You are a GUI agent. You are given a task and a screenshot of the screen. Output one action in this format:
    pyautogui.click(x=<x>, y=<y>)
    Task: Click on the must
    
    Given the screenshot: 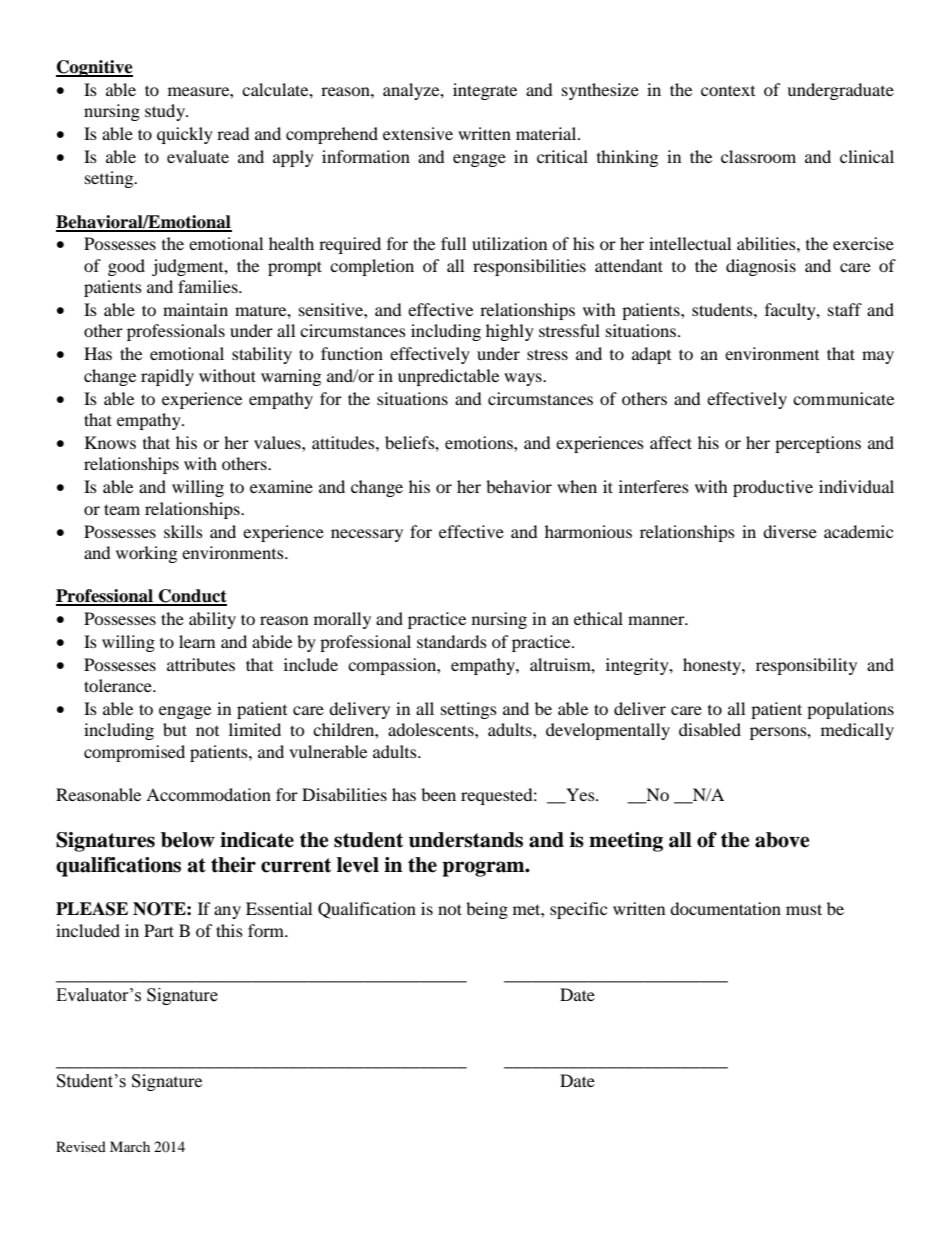 What is the action you would take?
    pyautogui.click(x=804, y=909)
